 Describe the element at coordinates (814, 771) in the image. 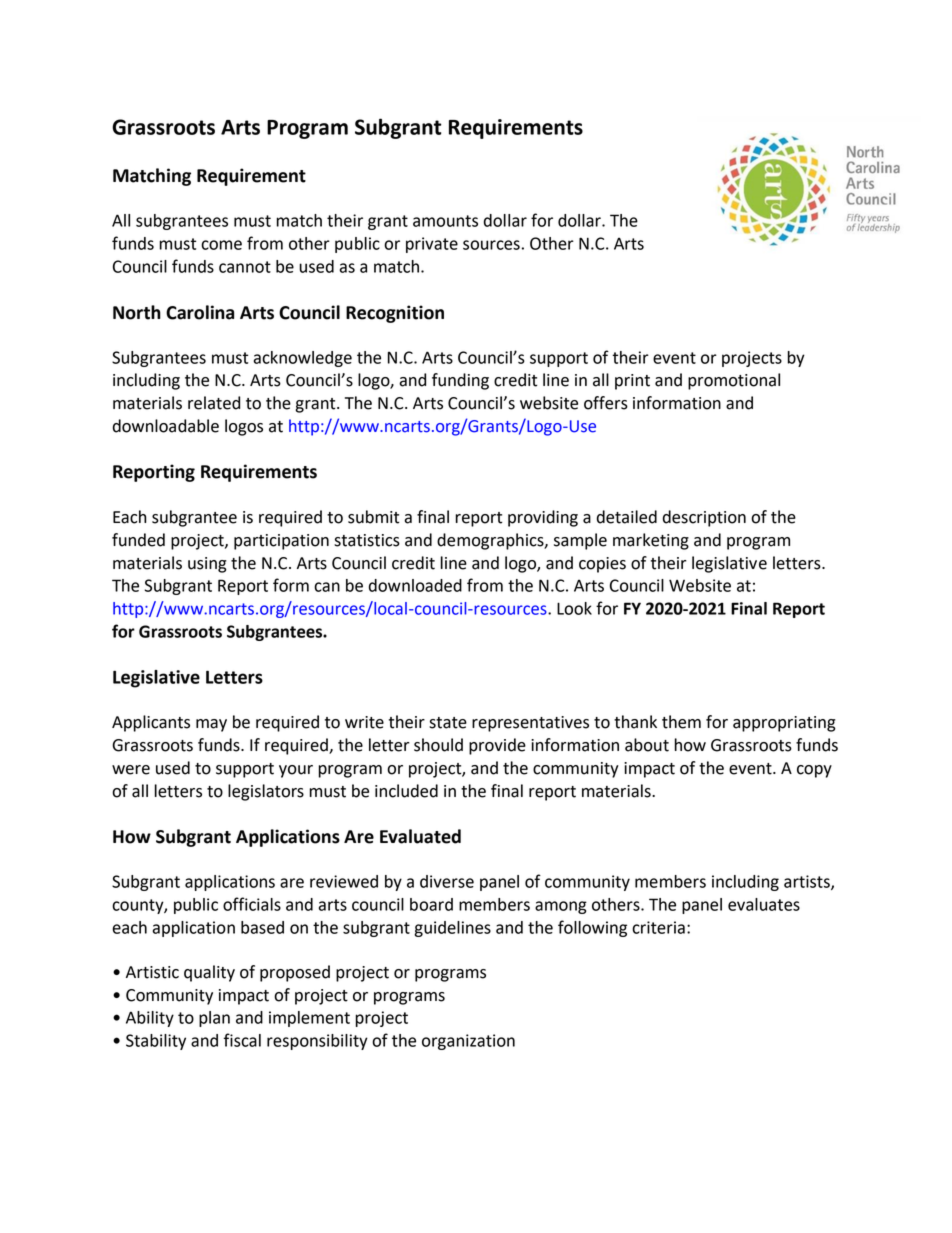

I see `copy` at that location.
